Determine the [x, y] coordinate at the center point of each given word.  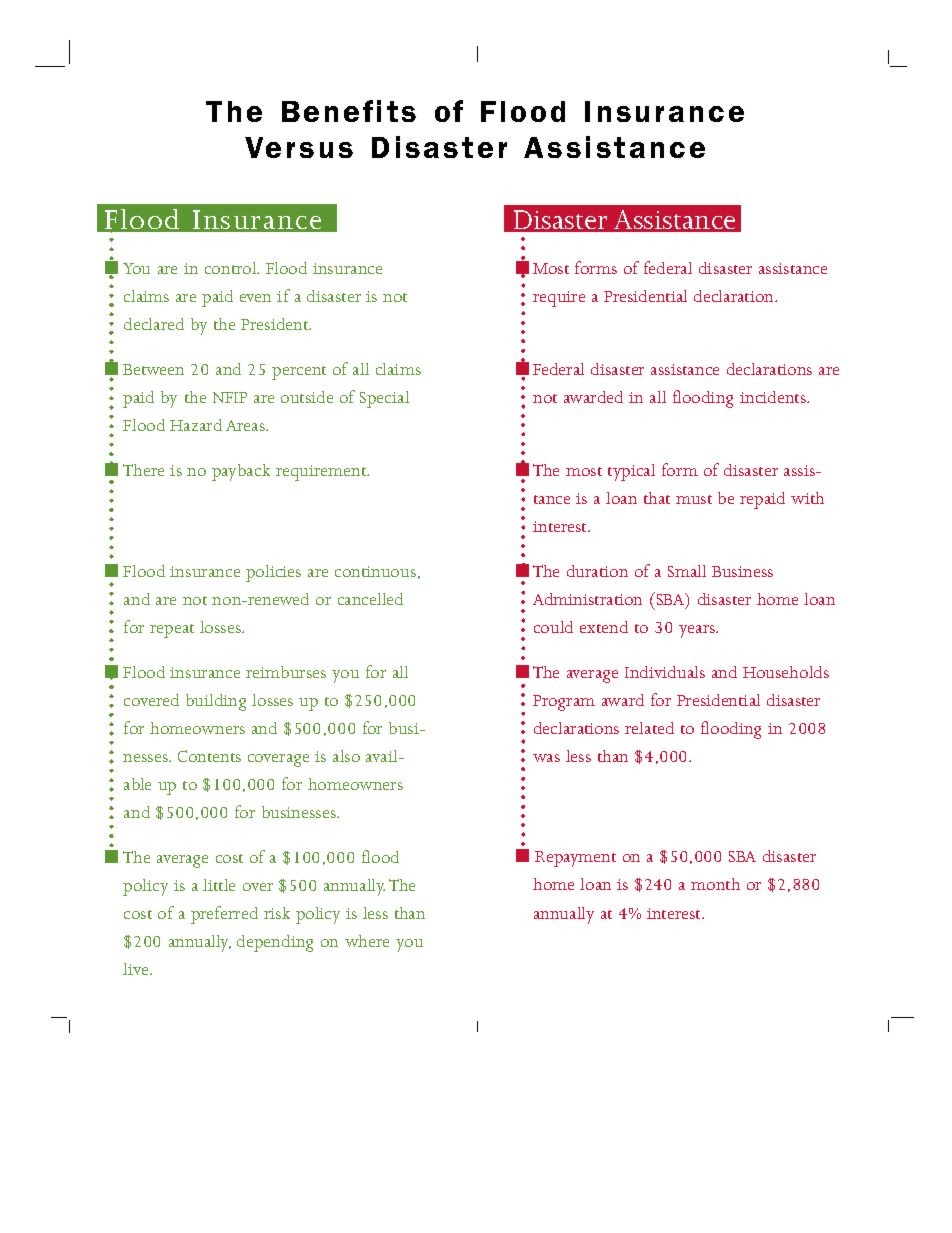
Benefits [349, 111]
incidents [774, 397]
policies [273, 573]
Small [687, 571]
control [232, 268]
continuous [375, 571]
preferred [224, 915]
